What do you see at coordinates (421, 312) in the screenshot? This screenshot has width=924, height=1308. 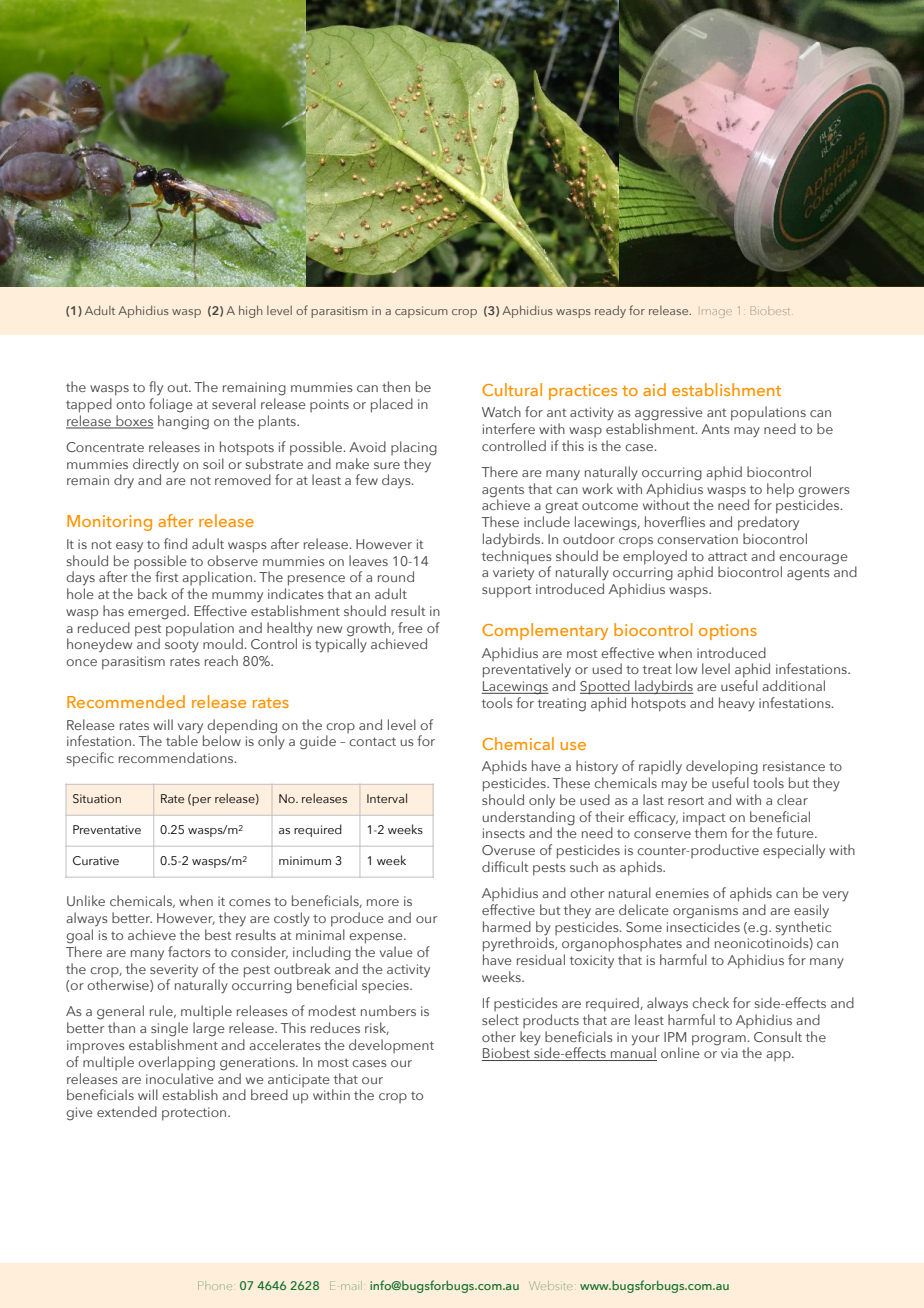 I see `capsicum` at bounding box center [421, 312].
